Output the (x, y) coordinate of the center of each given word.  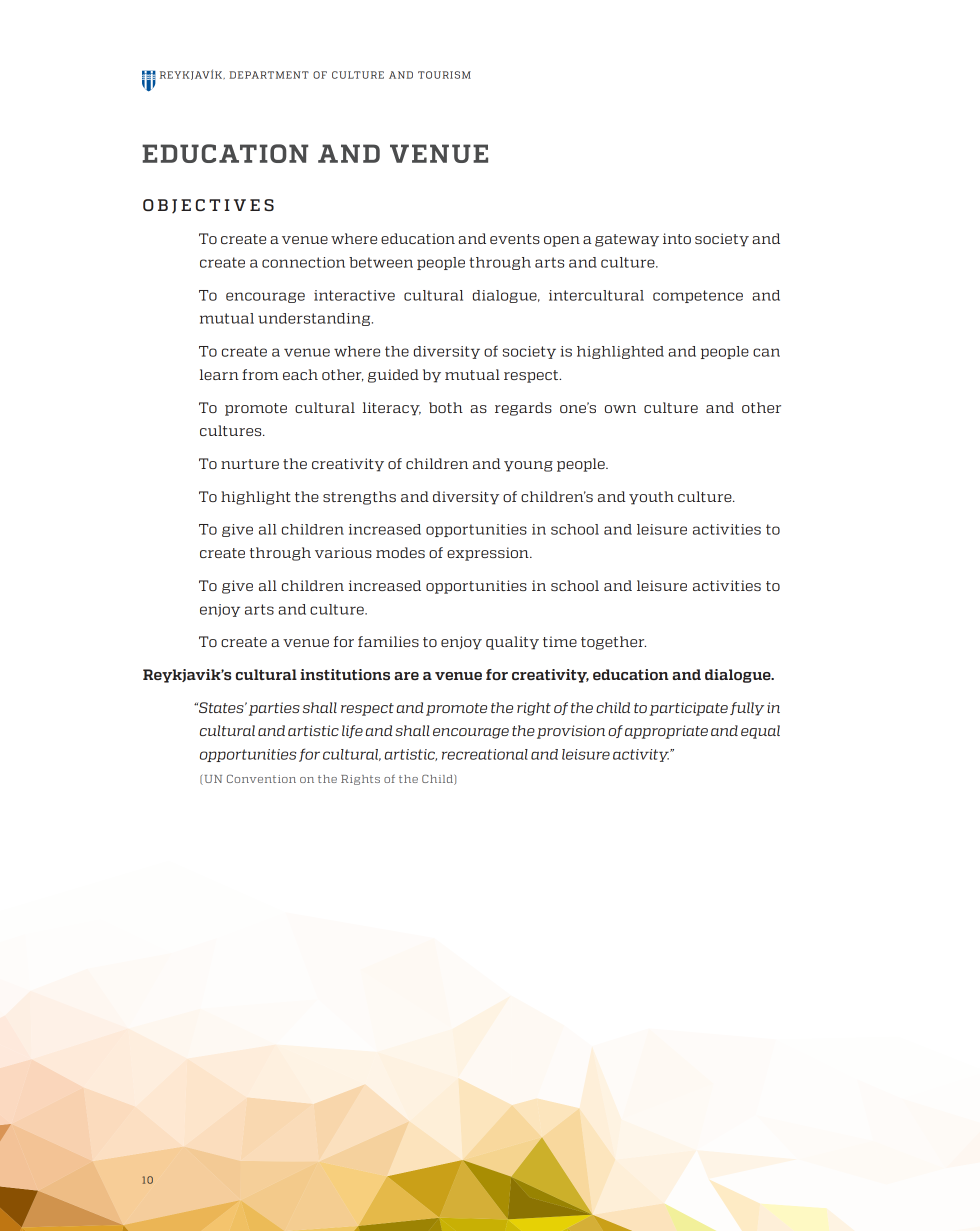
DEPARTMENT (269, 75)
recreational (485, 754)
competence (698, 296)
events (515, 239)
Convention (261, 779)
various (343, 552)
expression (489, 554)
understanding (315, 319)
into (677, 238)
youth (651, 498)
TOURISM (444, 75)
